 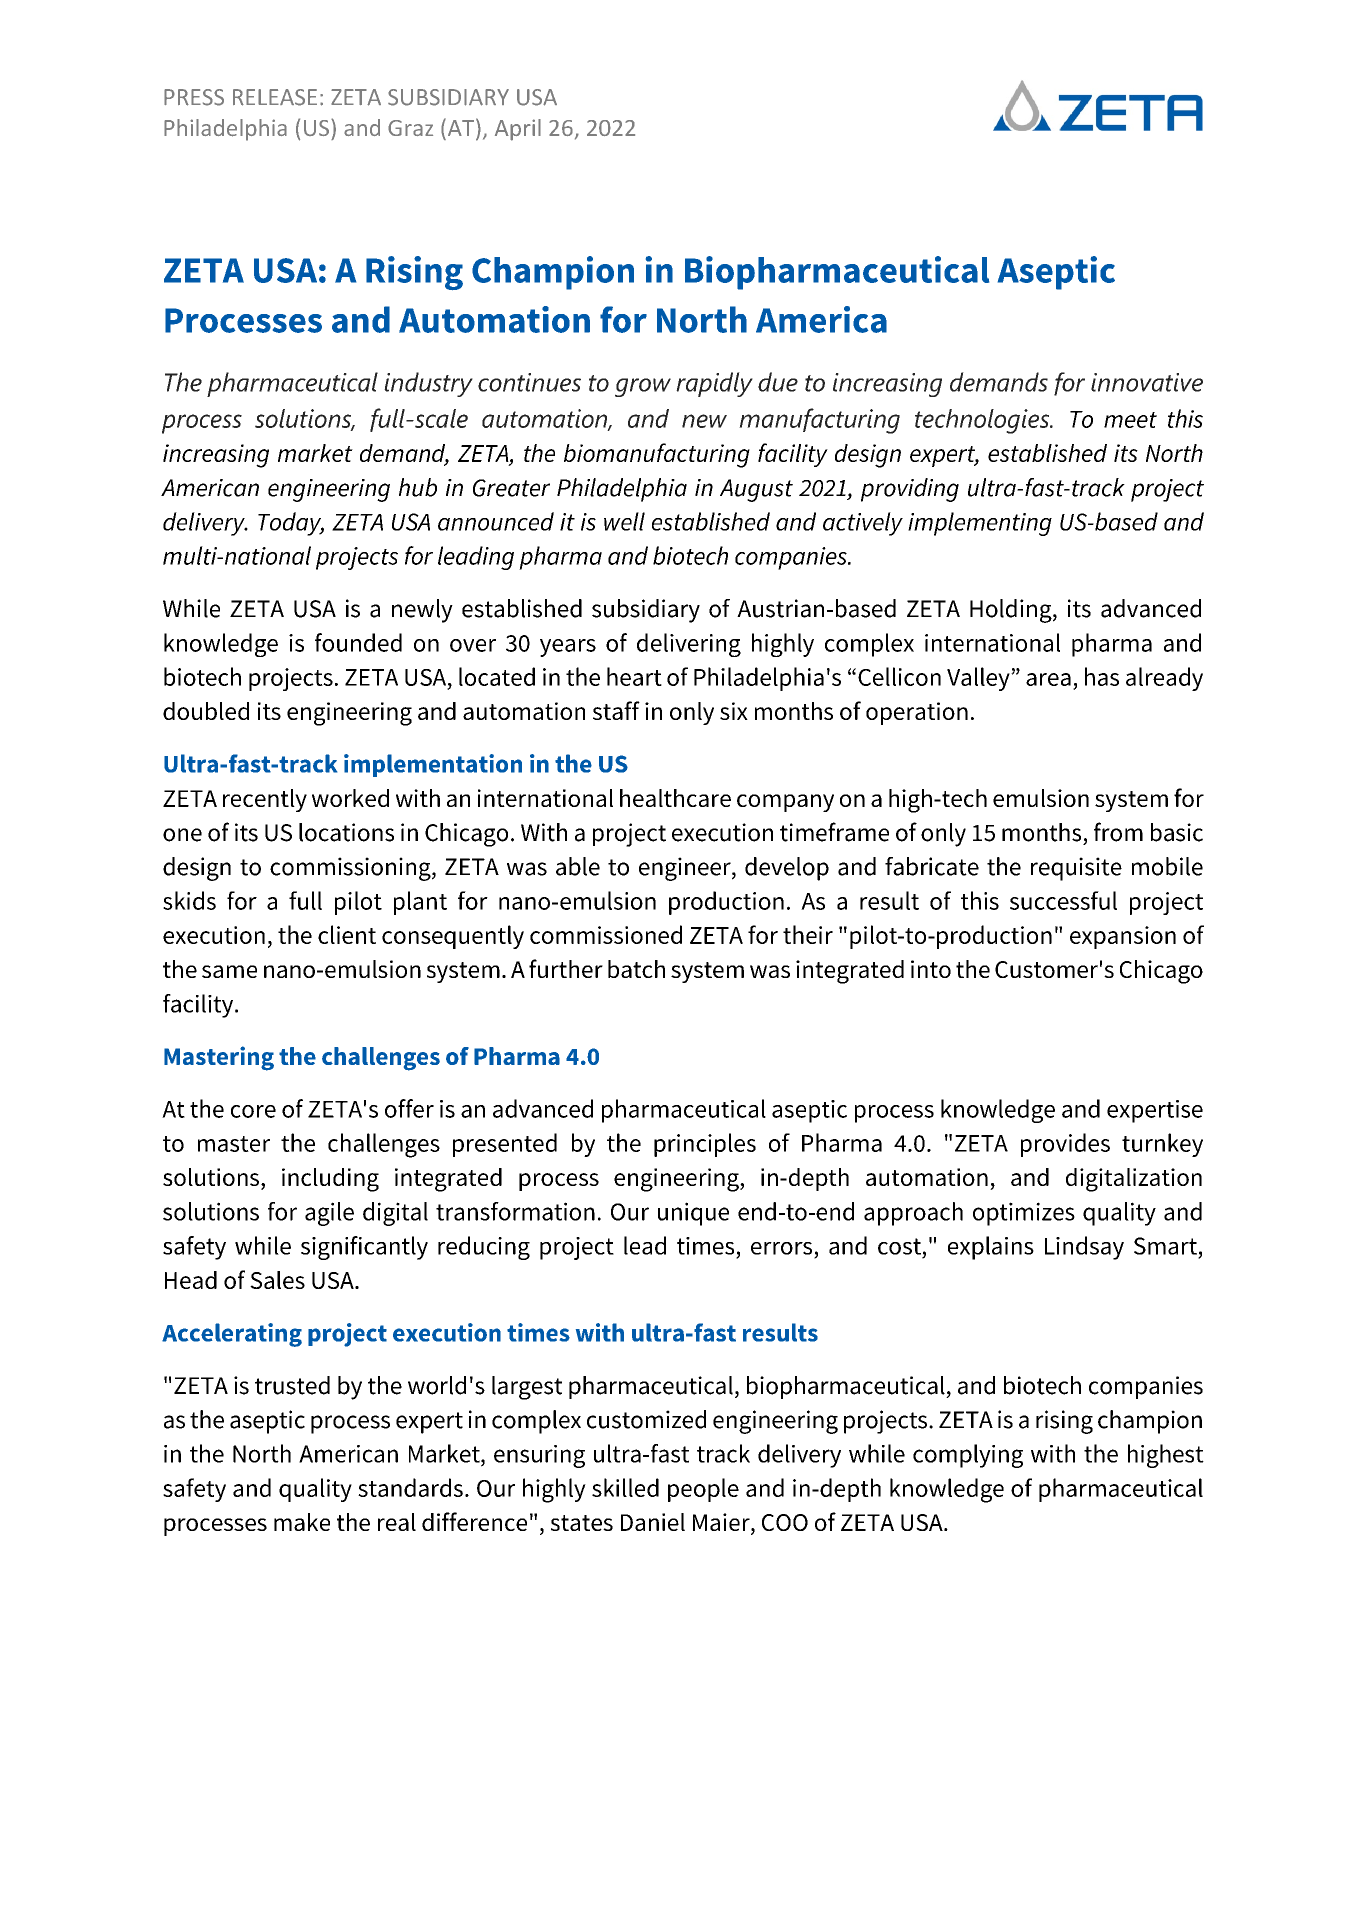 What do you see at coordinates (302, 1522) in the screenshot?
I see `make` at bounding box center [302, 1522].
